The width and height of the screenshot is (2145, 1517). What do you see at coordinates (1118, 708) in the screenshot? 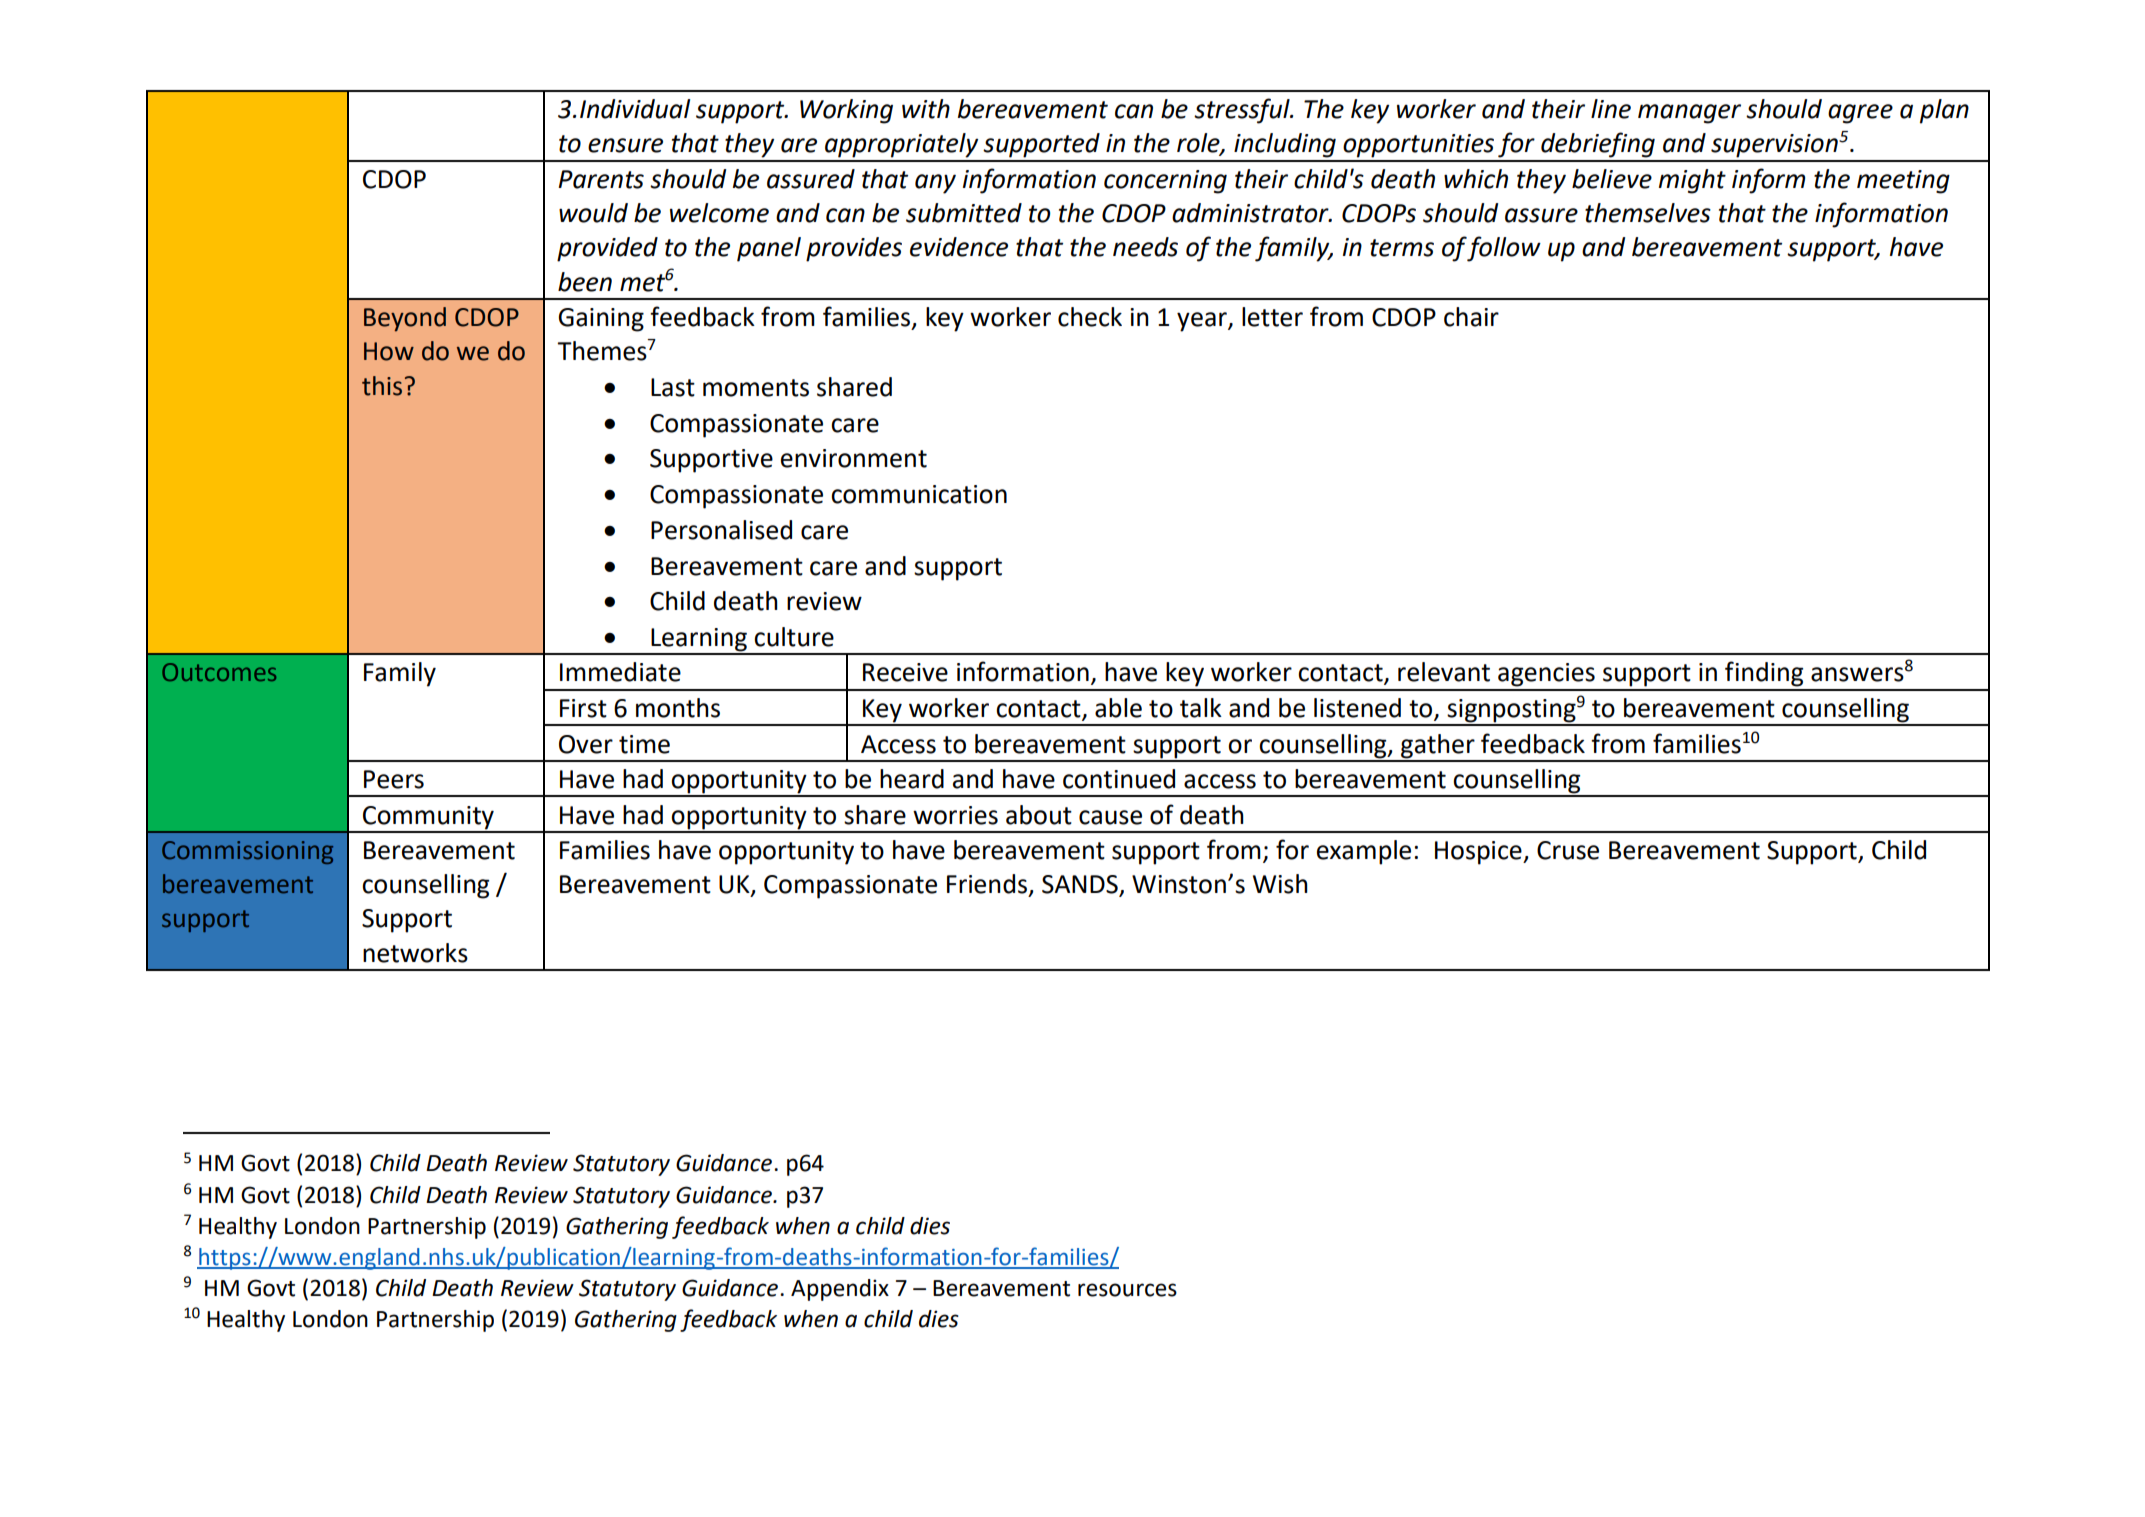
I see `able` at bounding box center [1118, 708].
